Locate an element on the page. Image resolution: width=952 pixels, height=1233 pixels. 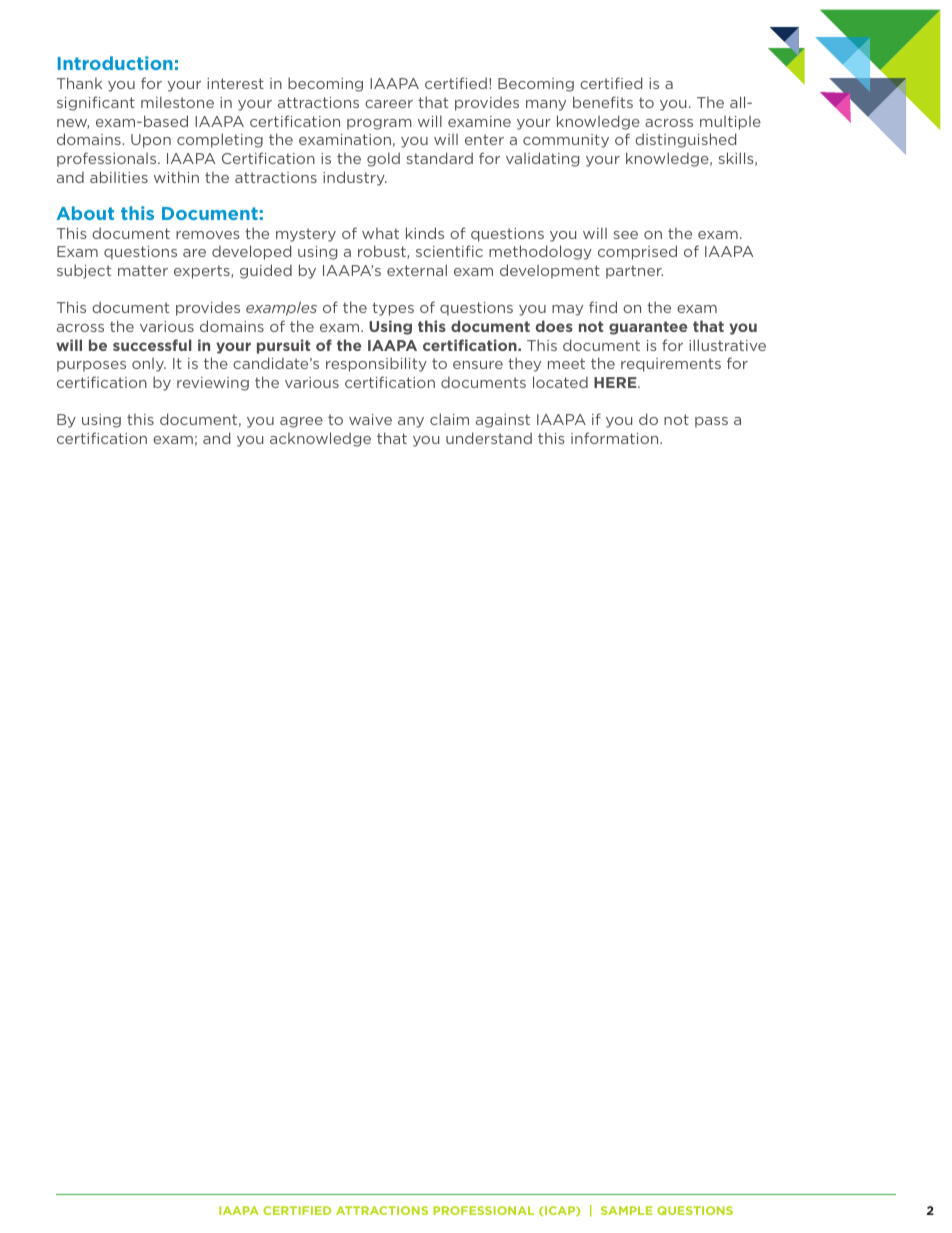
waive is located at coordinates (370, 419).
